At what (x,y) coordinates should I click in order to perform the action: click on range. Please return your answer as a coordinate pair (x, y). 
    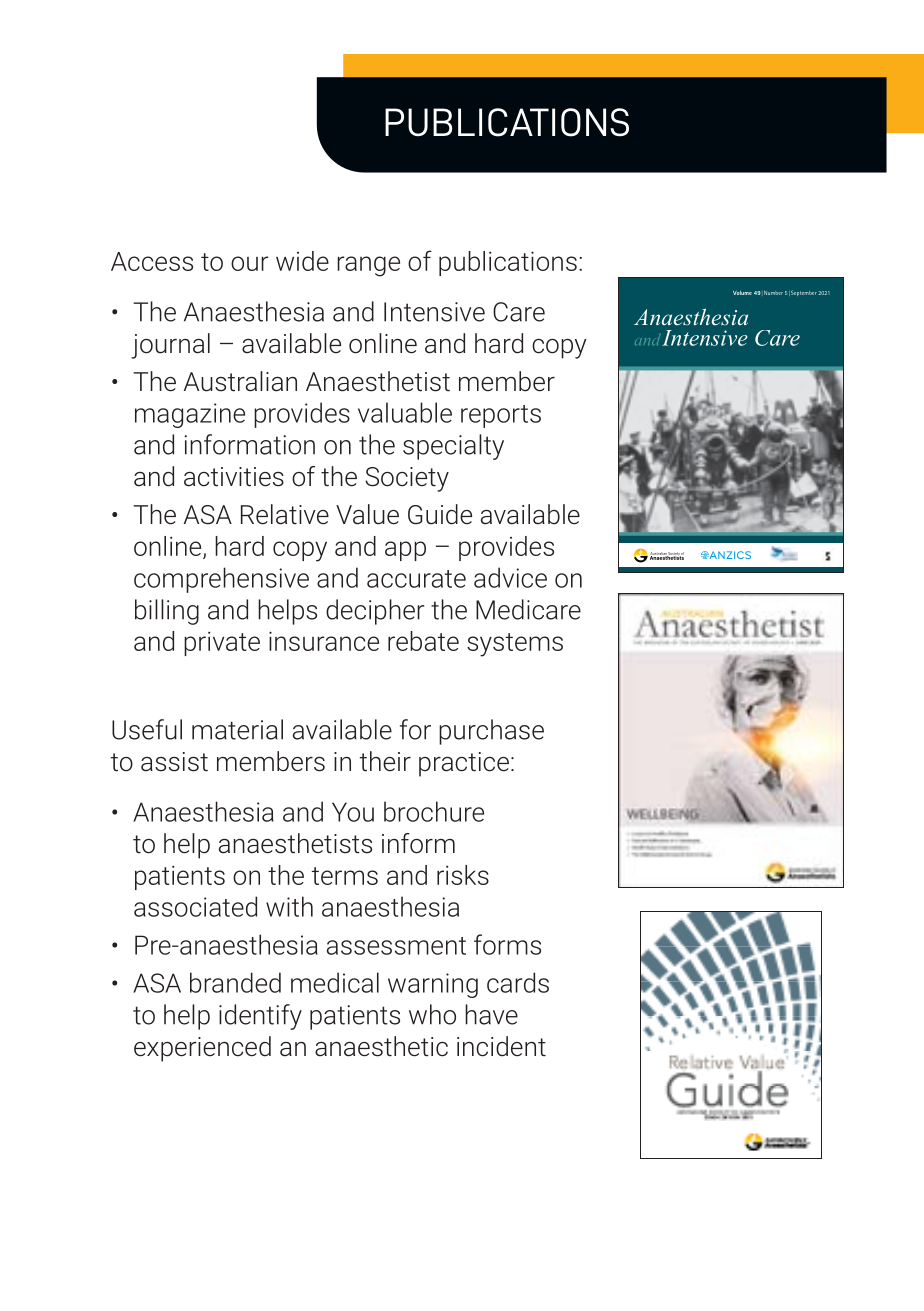
    Looking at the image, I should click on (368, 266).
